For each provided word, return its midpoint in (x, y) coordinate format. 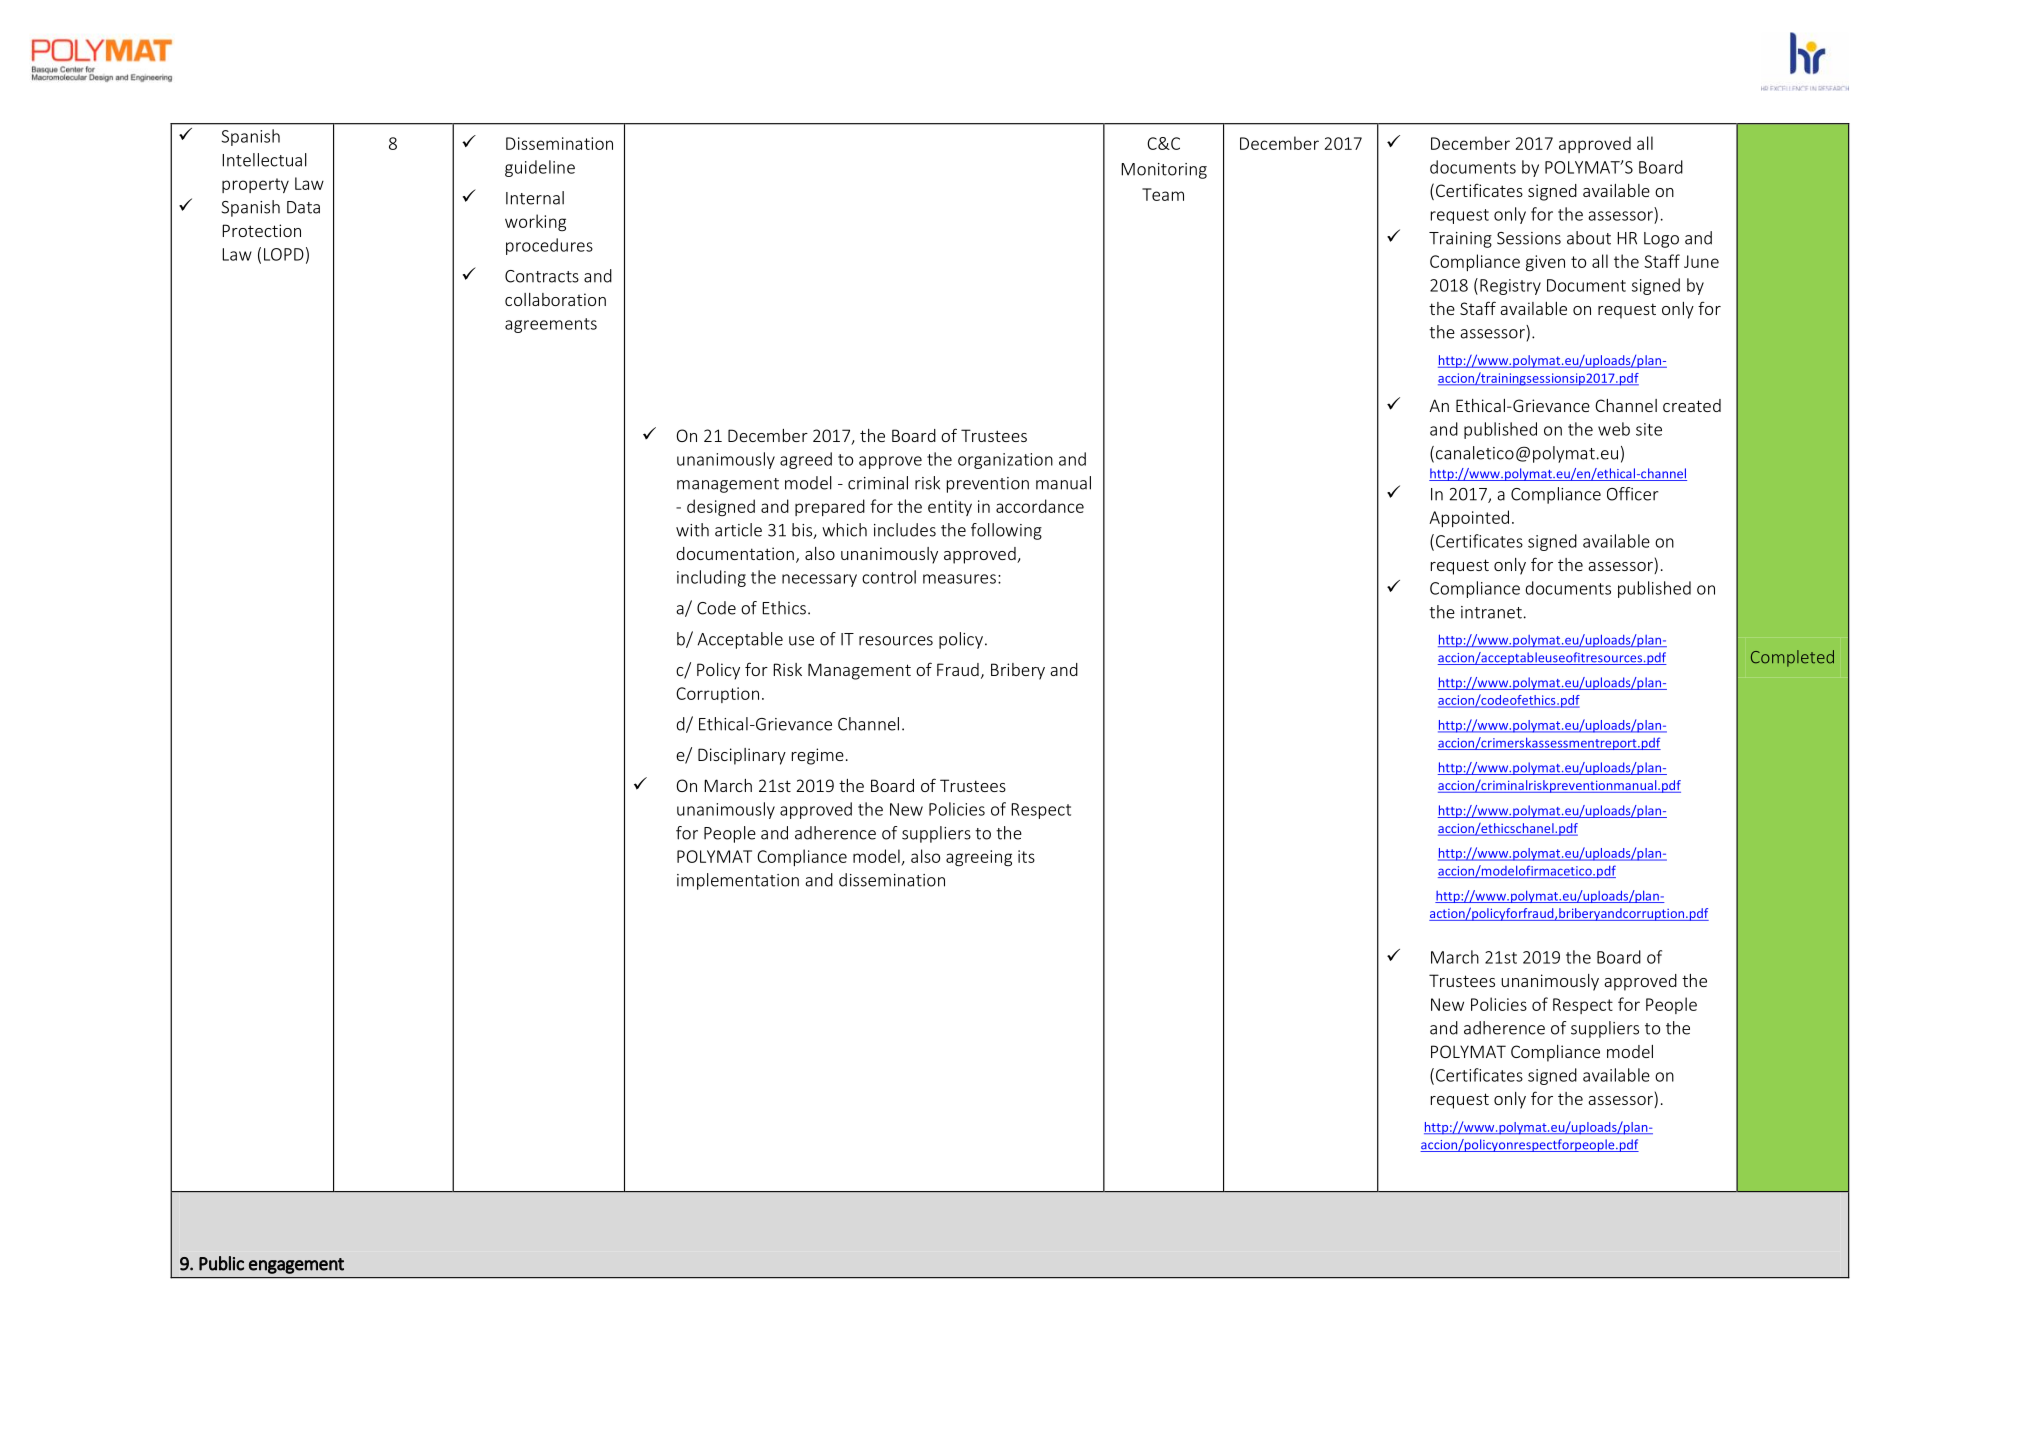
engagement (296, 1266)
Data (303, 207)
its (1026, 856)
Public (221, 1263)
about (1589, 238)
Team (1163, 194)
